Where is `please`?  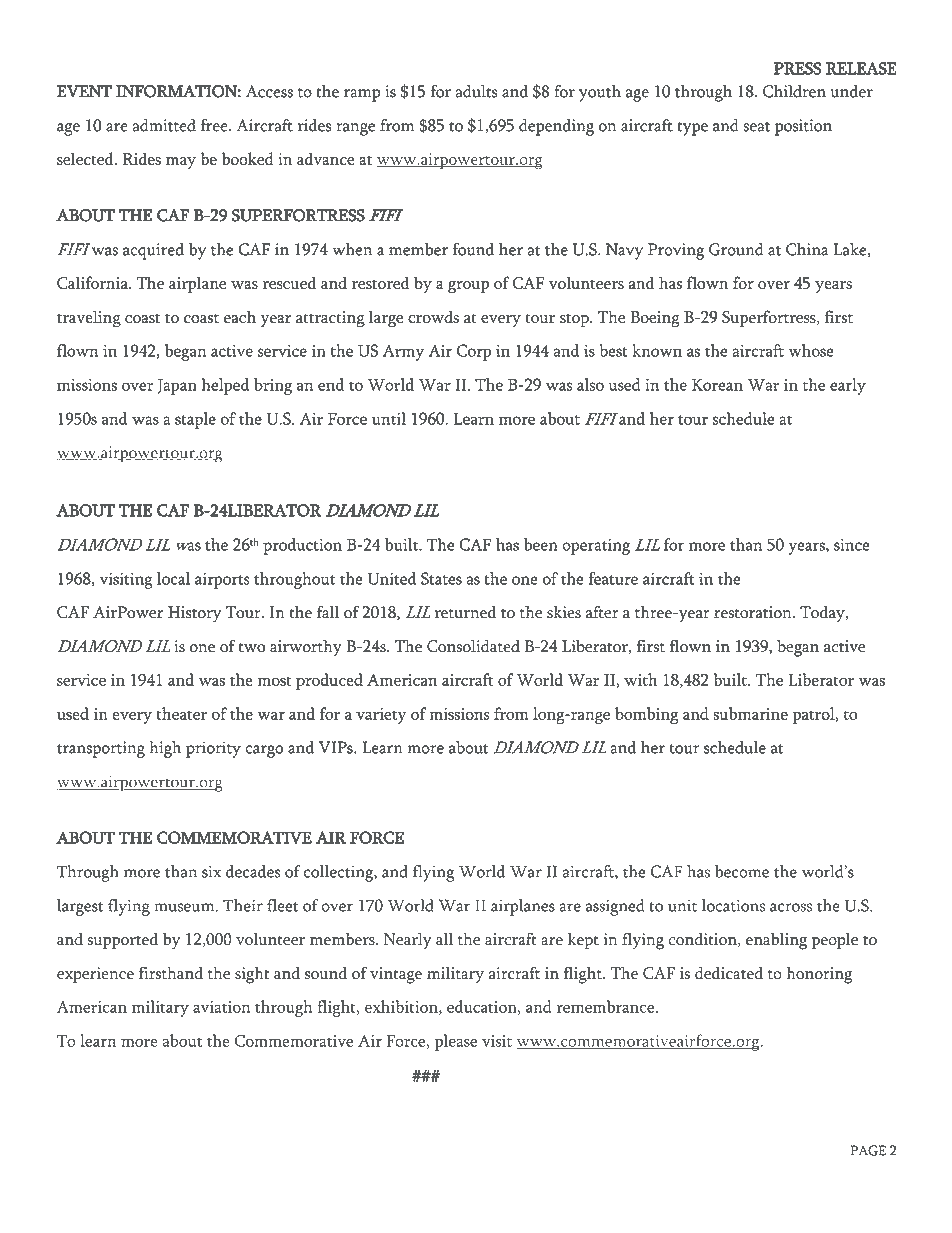
please is located at coordinates (456, 1042).
